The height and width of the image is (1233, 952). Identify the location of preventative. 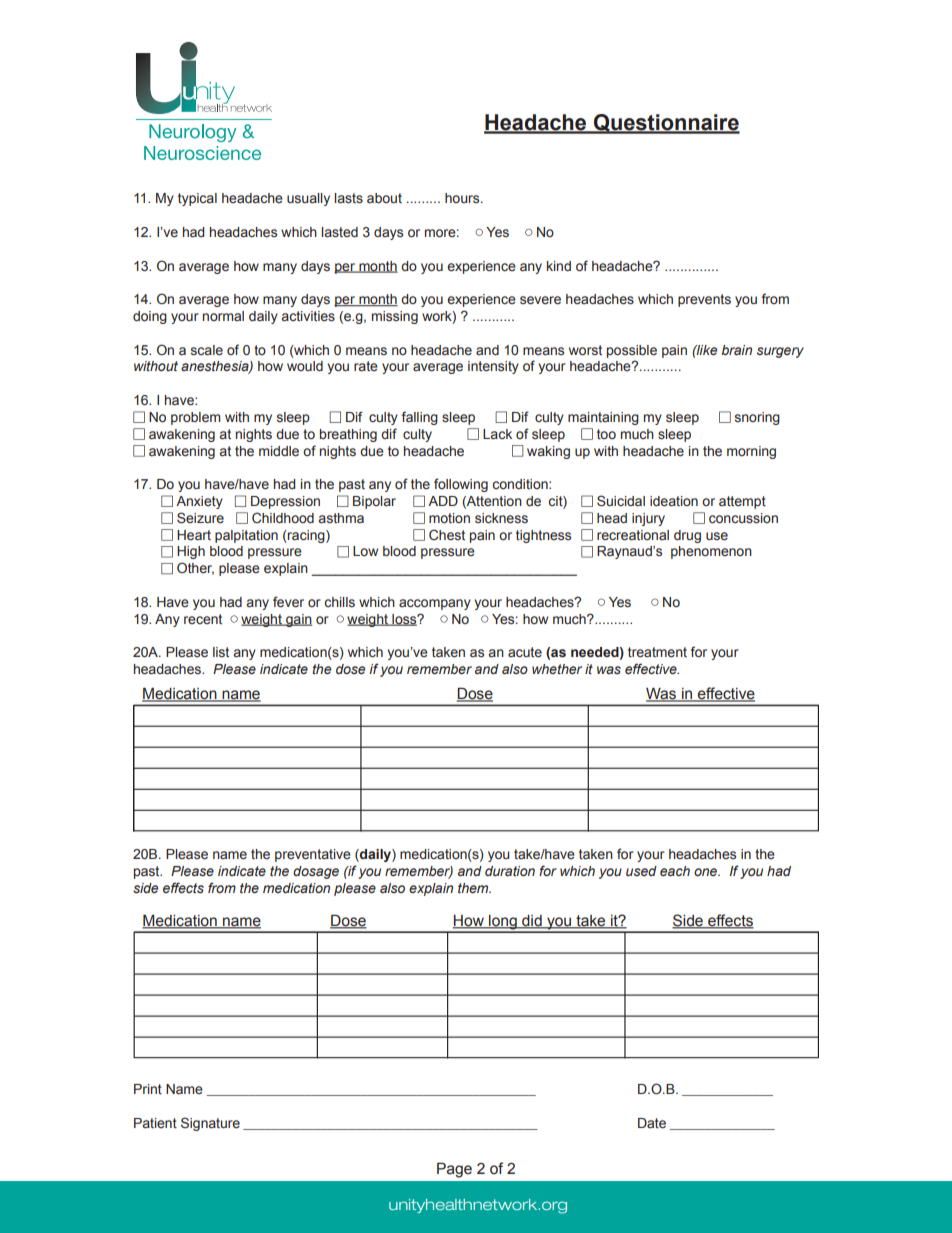
(313, 855).
